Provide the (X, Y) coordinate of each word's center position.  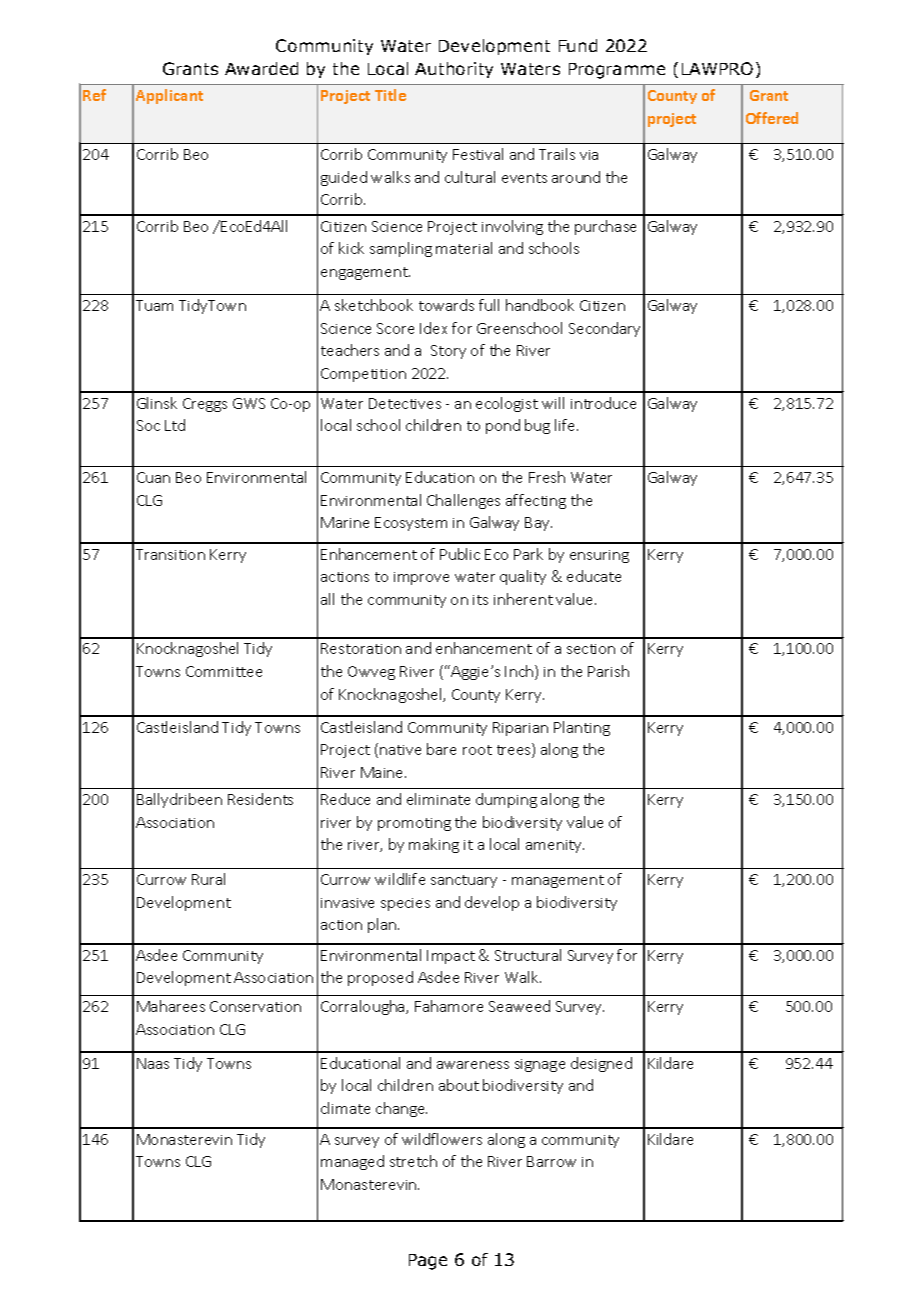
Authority (454, 70)
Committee (224, 671)
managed (352, 1162)
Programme (617, 71)
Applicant (169, 96)
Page (428, 1262)
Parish (608, 671)
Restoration (361, 648)
